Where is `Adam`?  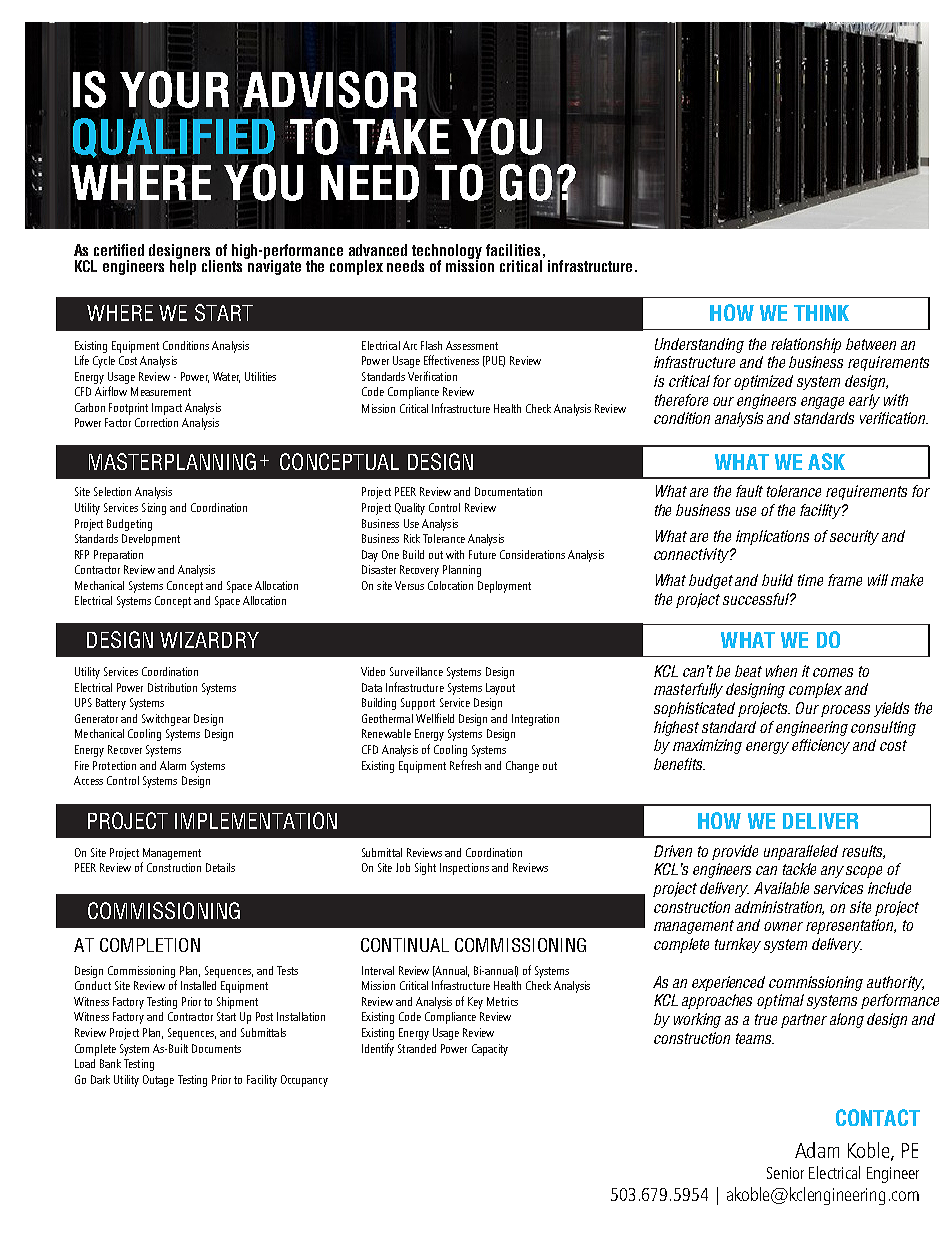 Adam is located at coordinates (817, 1150).
